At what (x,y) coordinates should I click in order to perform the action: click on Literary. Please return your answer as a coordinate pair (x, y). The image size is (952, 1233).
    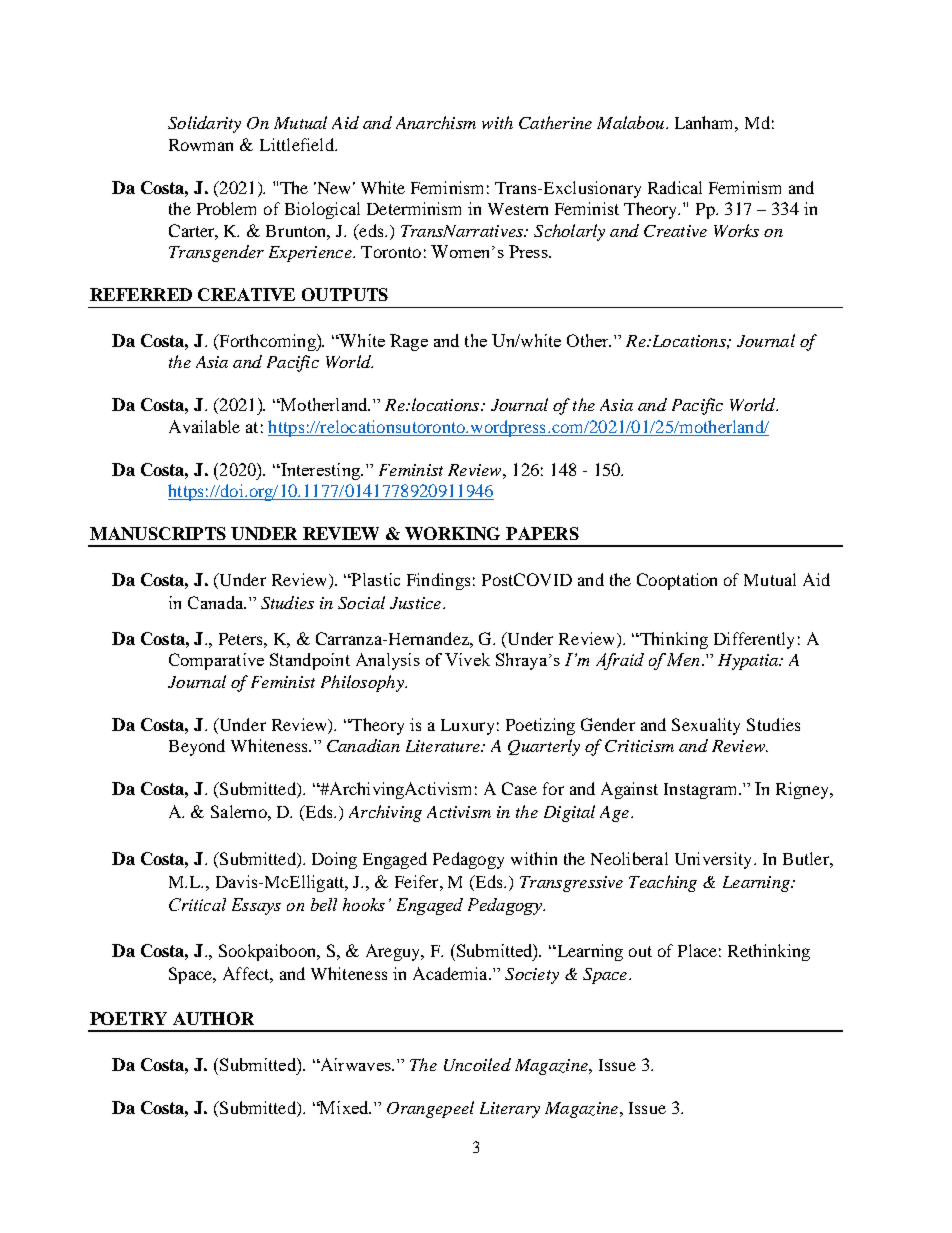
    Looking at the image, I should click on (510, 1110).
